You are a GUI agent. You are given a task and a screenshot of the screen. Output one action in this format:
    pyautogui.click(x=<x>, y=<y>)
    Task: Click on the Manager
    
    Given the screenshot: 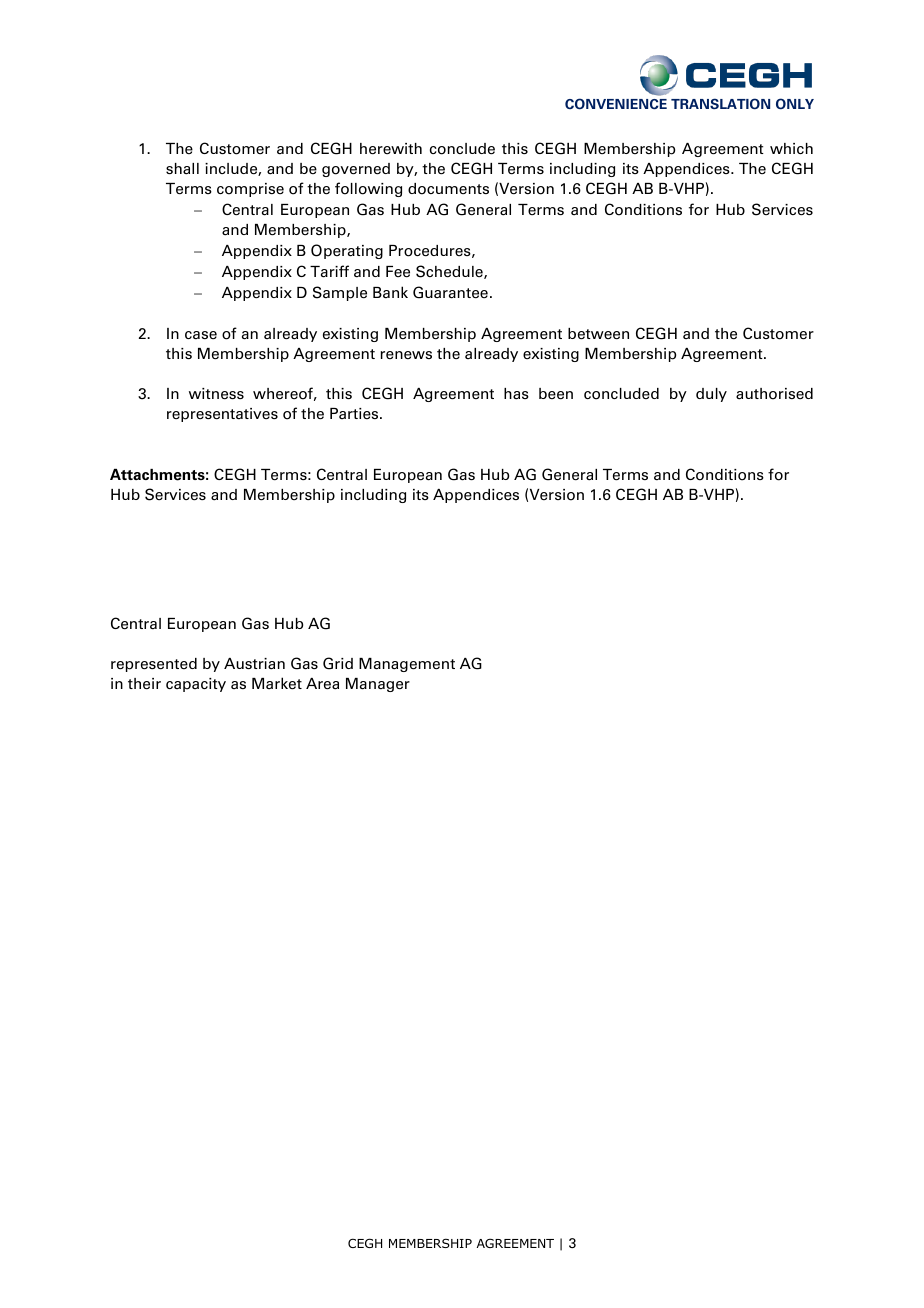 What is the action you would take?
    pyautogui.click(x=378, y=685)
